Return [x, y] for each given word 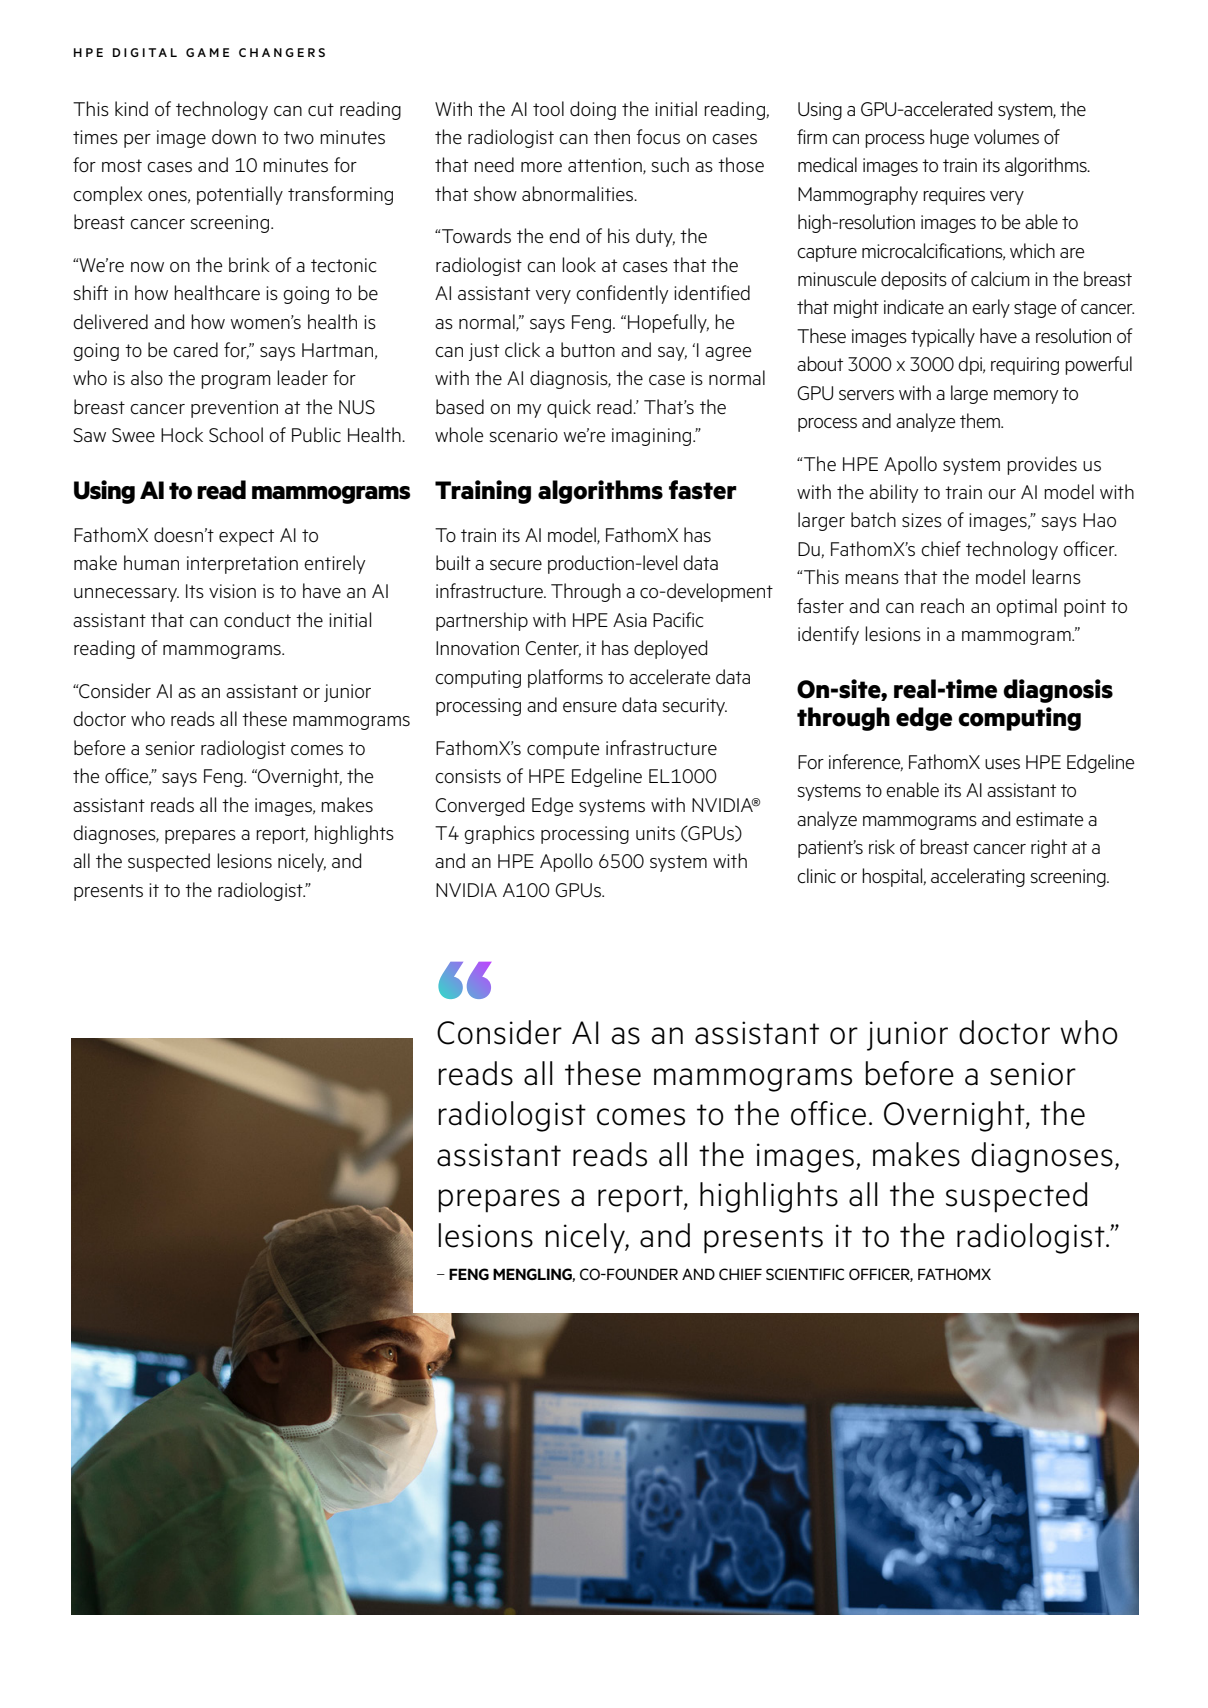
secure [516, 565]
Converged [479, 806]
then [612, 136]
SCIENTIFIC [805, 1274]
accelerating [978, 877]
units [655, 833]
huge [949, 138]
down [234, 137]
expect [246, 537]
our [1002, 494]
